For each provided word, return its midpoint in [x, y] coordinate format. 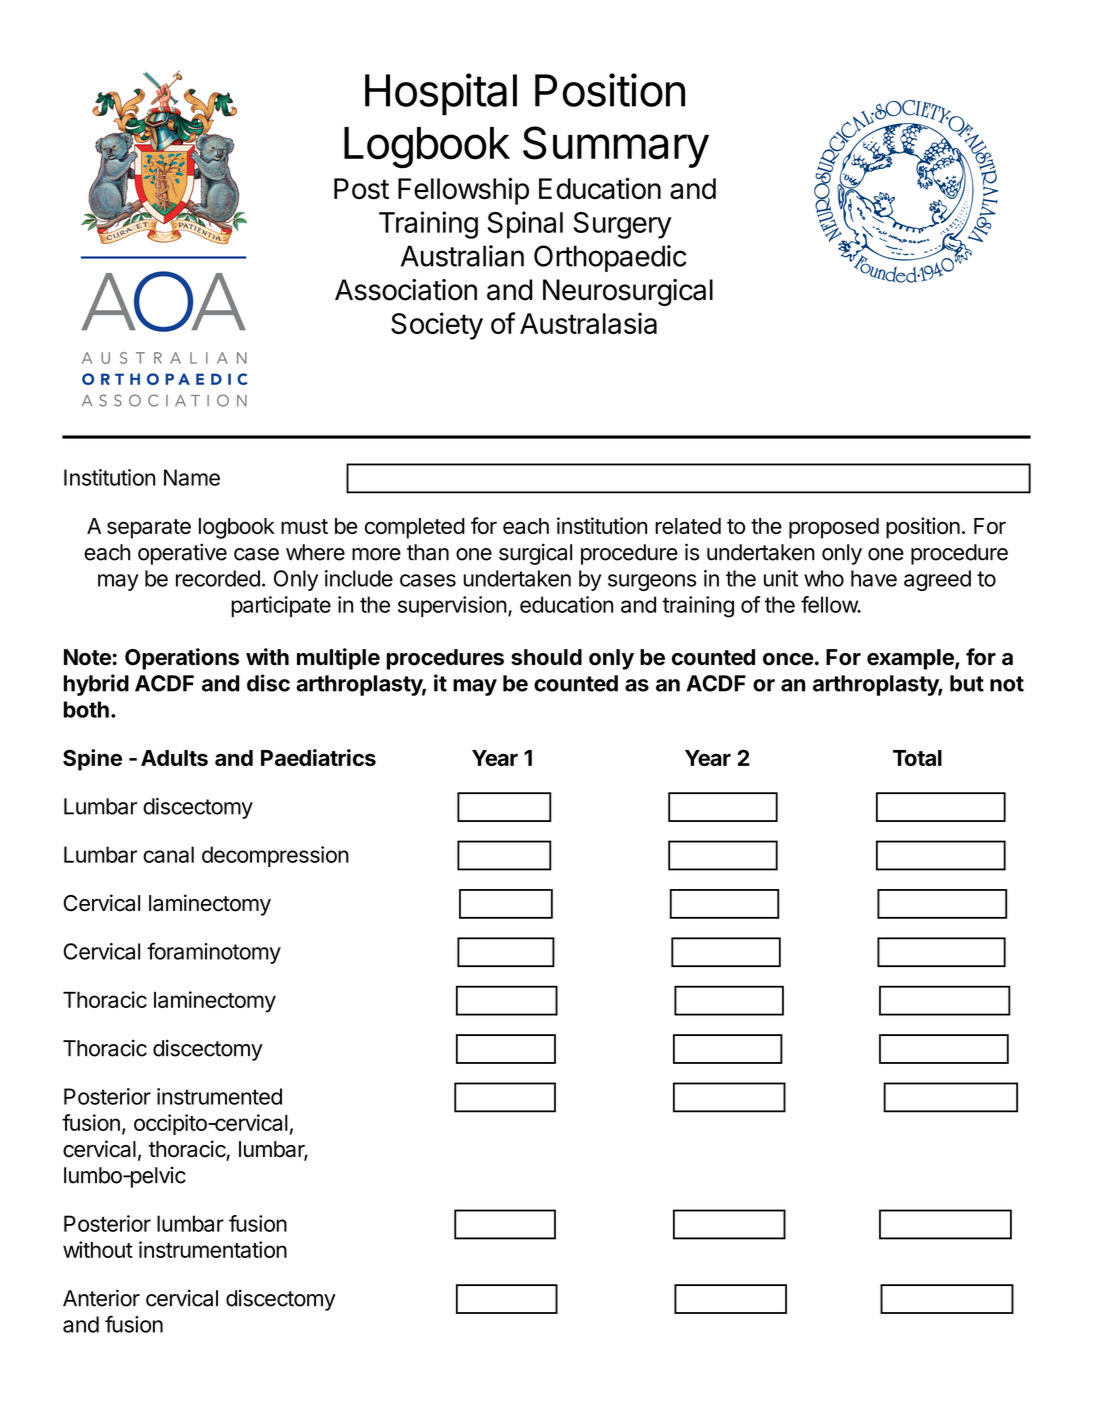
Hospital [441, 94]
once [788, 659]
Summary [616, 147]
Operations [182, 659]
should [546, 657]
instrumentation [213, 1249]
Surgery [623, 225]
